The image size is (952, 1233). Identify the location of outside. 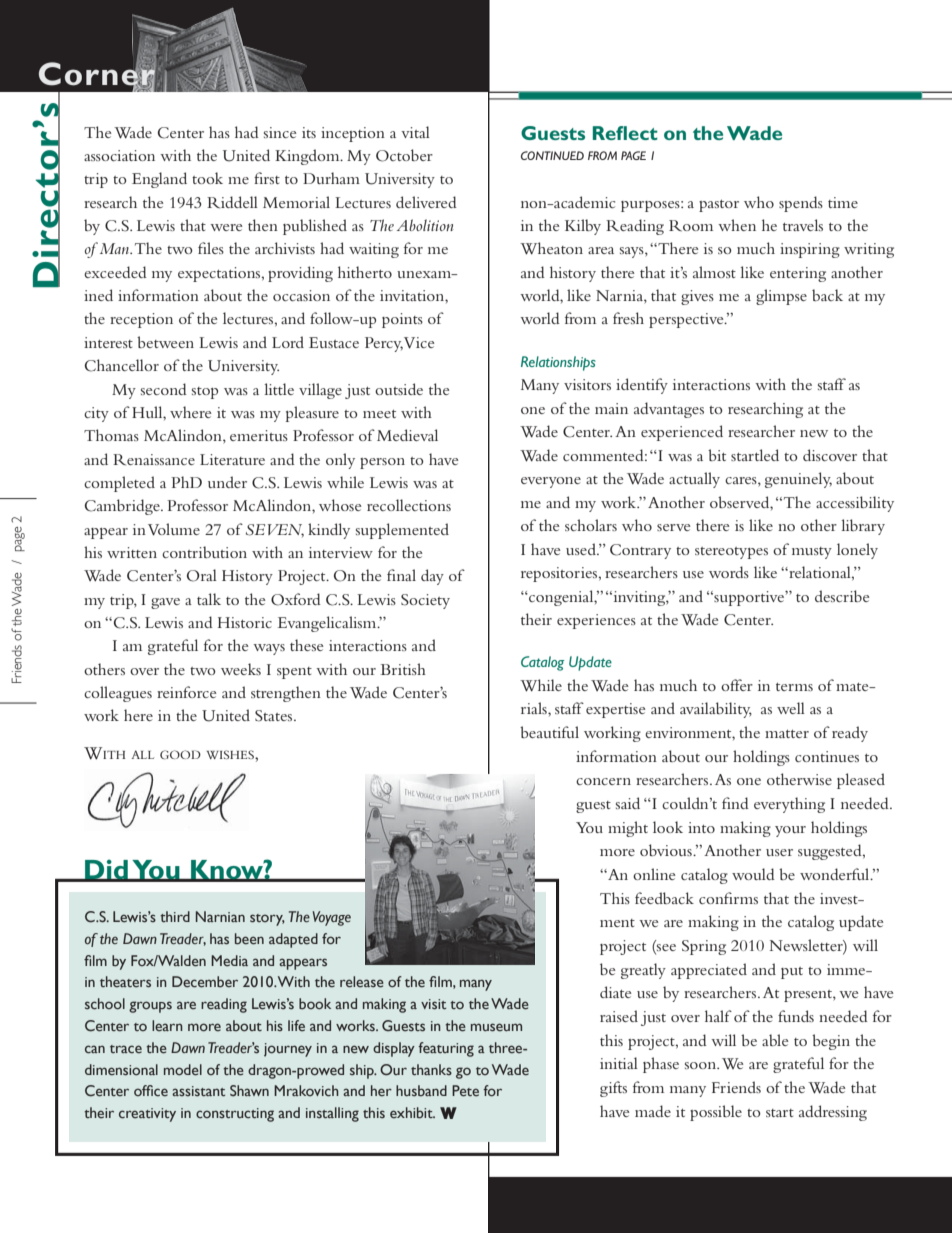
(399, 389).
